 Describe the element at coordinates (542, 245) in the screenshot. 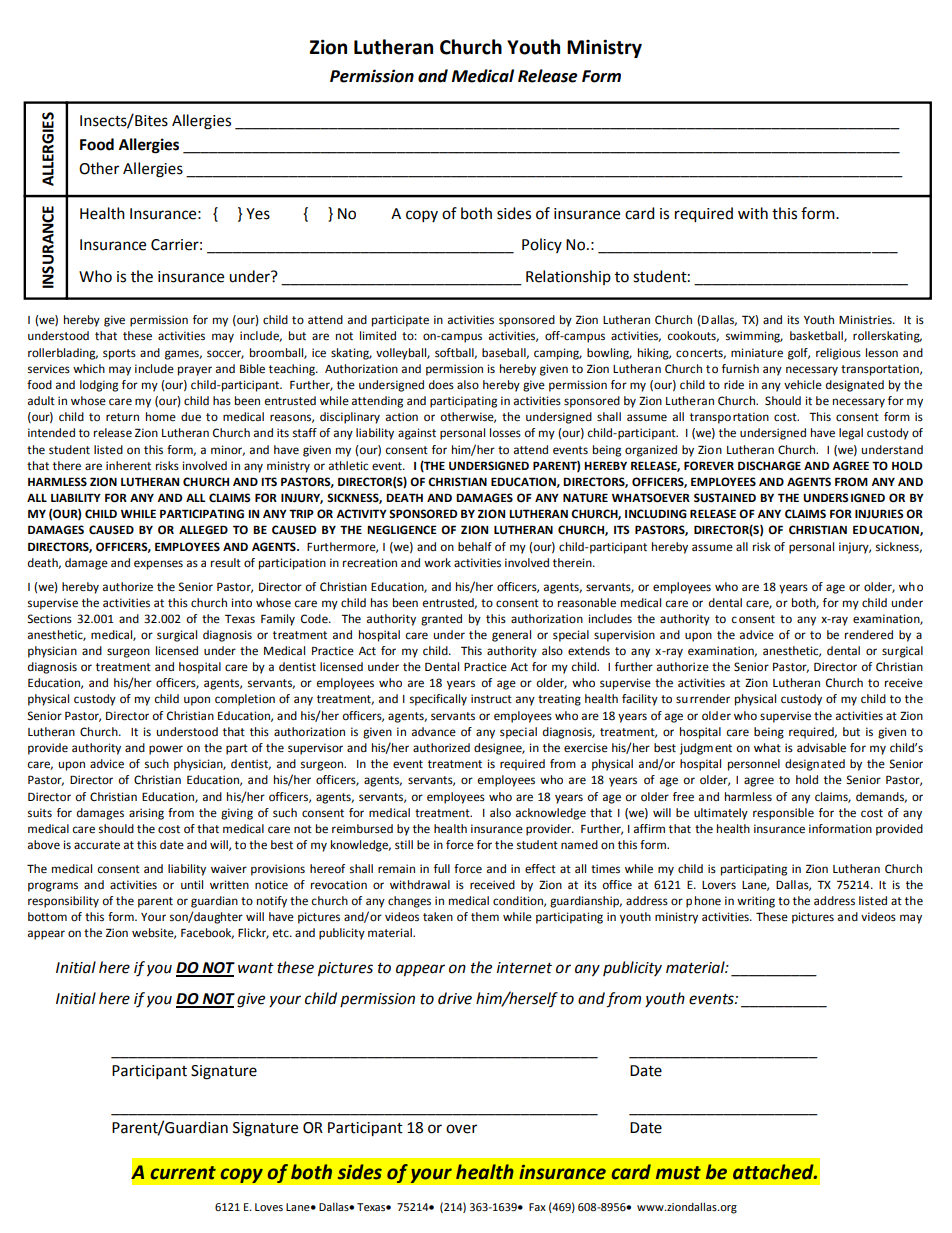

I see `Policy` at that location.
